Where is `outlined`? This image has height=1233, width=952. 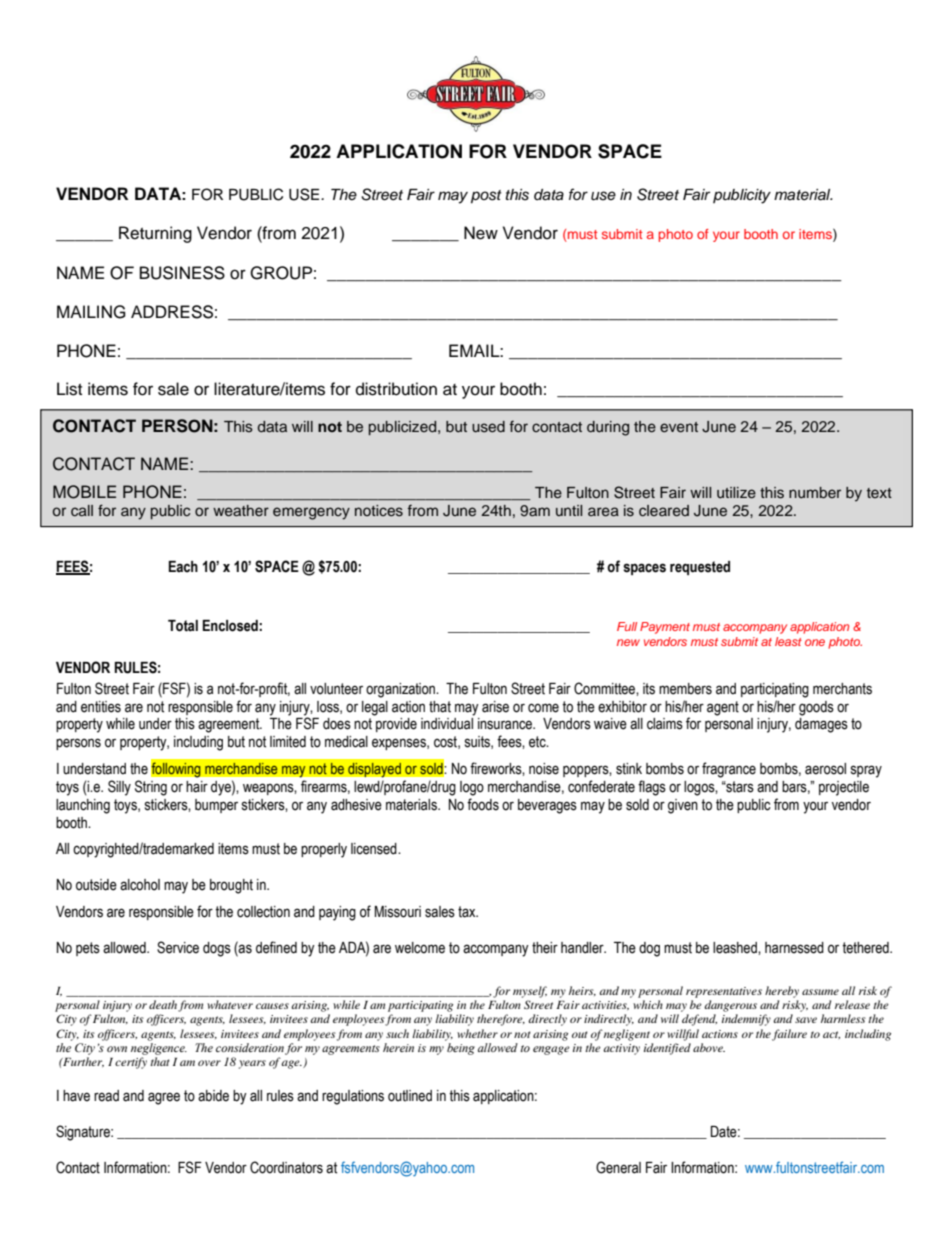 outlined is located at coordinates (410, 1096).
